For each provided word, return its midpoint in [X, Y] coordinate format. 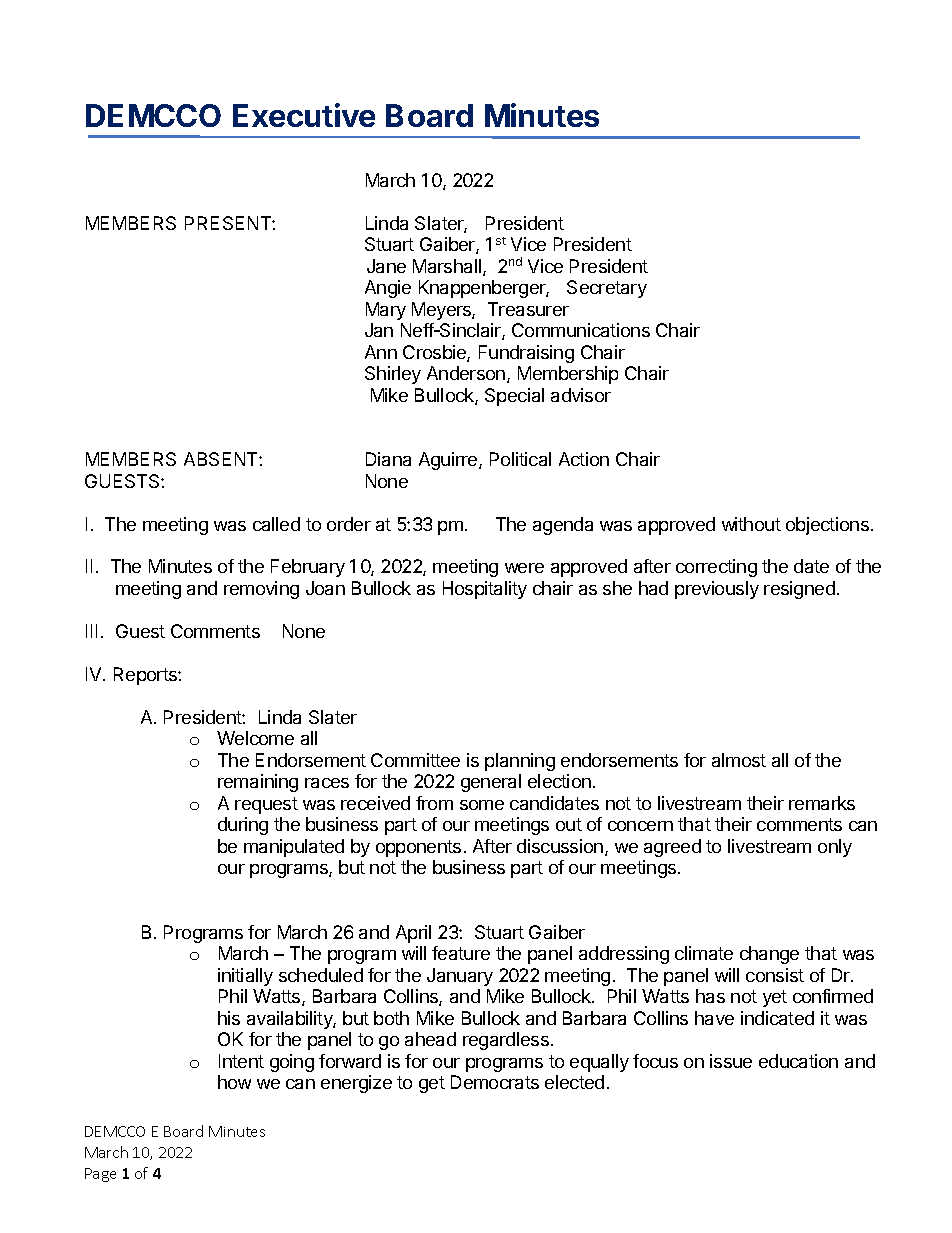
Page [100, 1175]
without [751, 524]
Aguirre [449, 461]
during [243, 826]
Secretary [607, 289]
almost [739, 760]
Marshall [448, 267]
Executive [304, 115]
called [276, 524]
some [482, 805]
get [432, 1084]
